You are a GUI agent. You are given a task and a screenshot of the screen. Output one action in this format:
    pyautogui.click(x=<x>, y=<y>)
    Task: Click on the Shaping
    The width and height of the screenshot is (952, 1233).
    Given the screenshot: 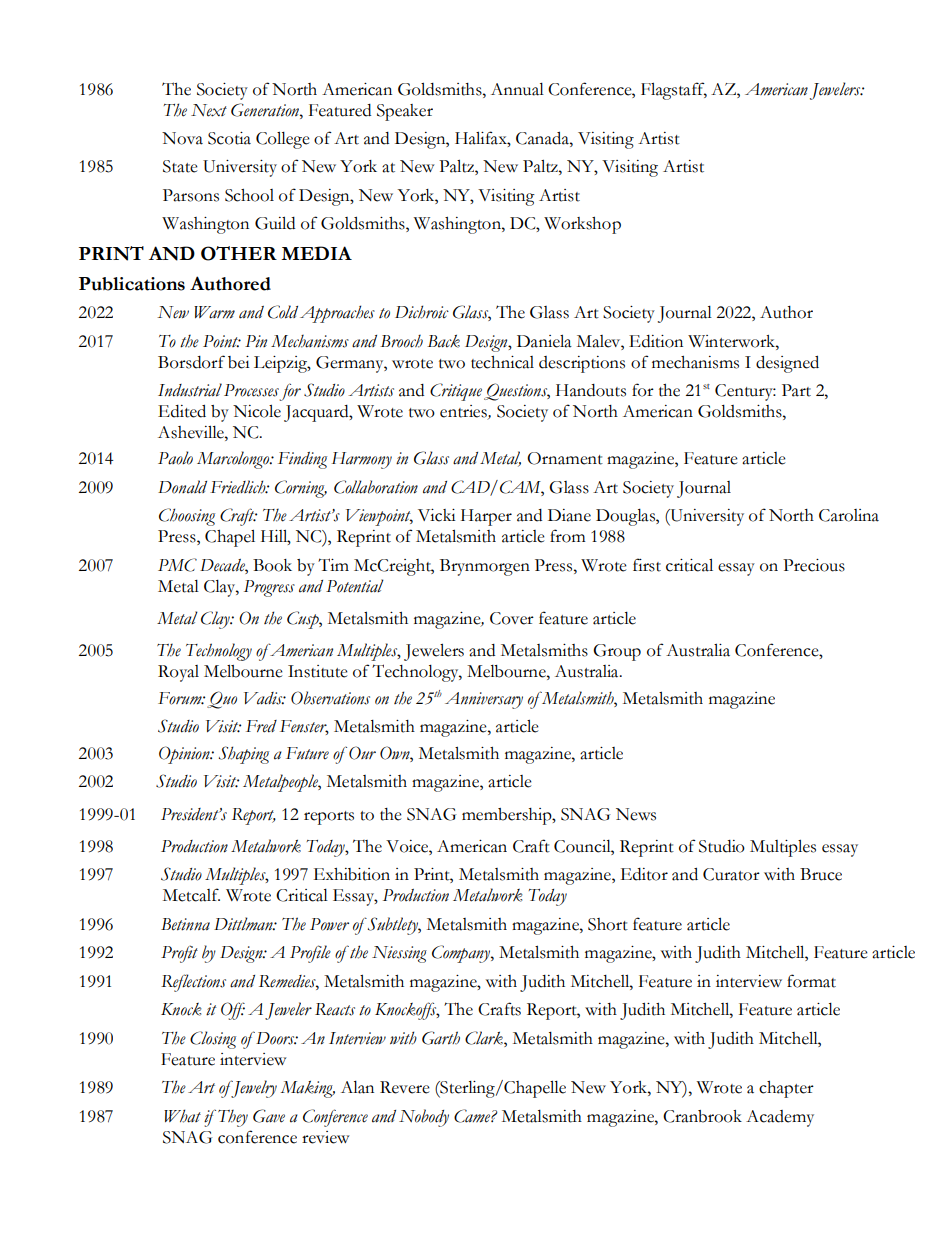 What is the action you would take?
    pyautogui.click(x=244, y=755)
